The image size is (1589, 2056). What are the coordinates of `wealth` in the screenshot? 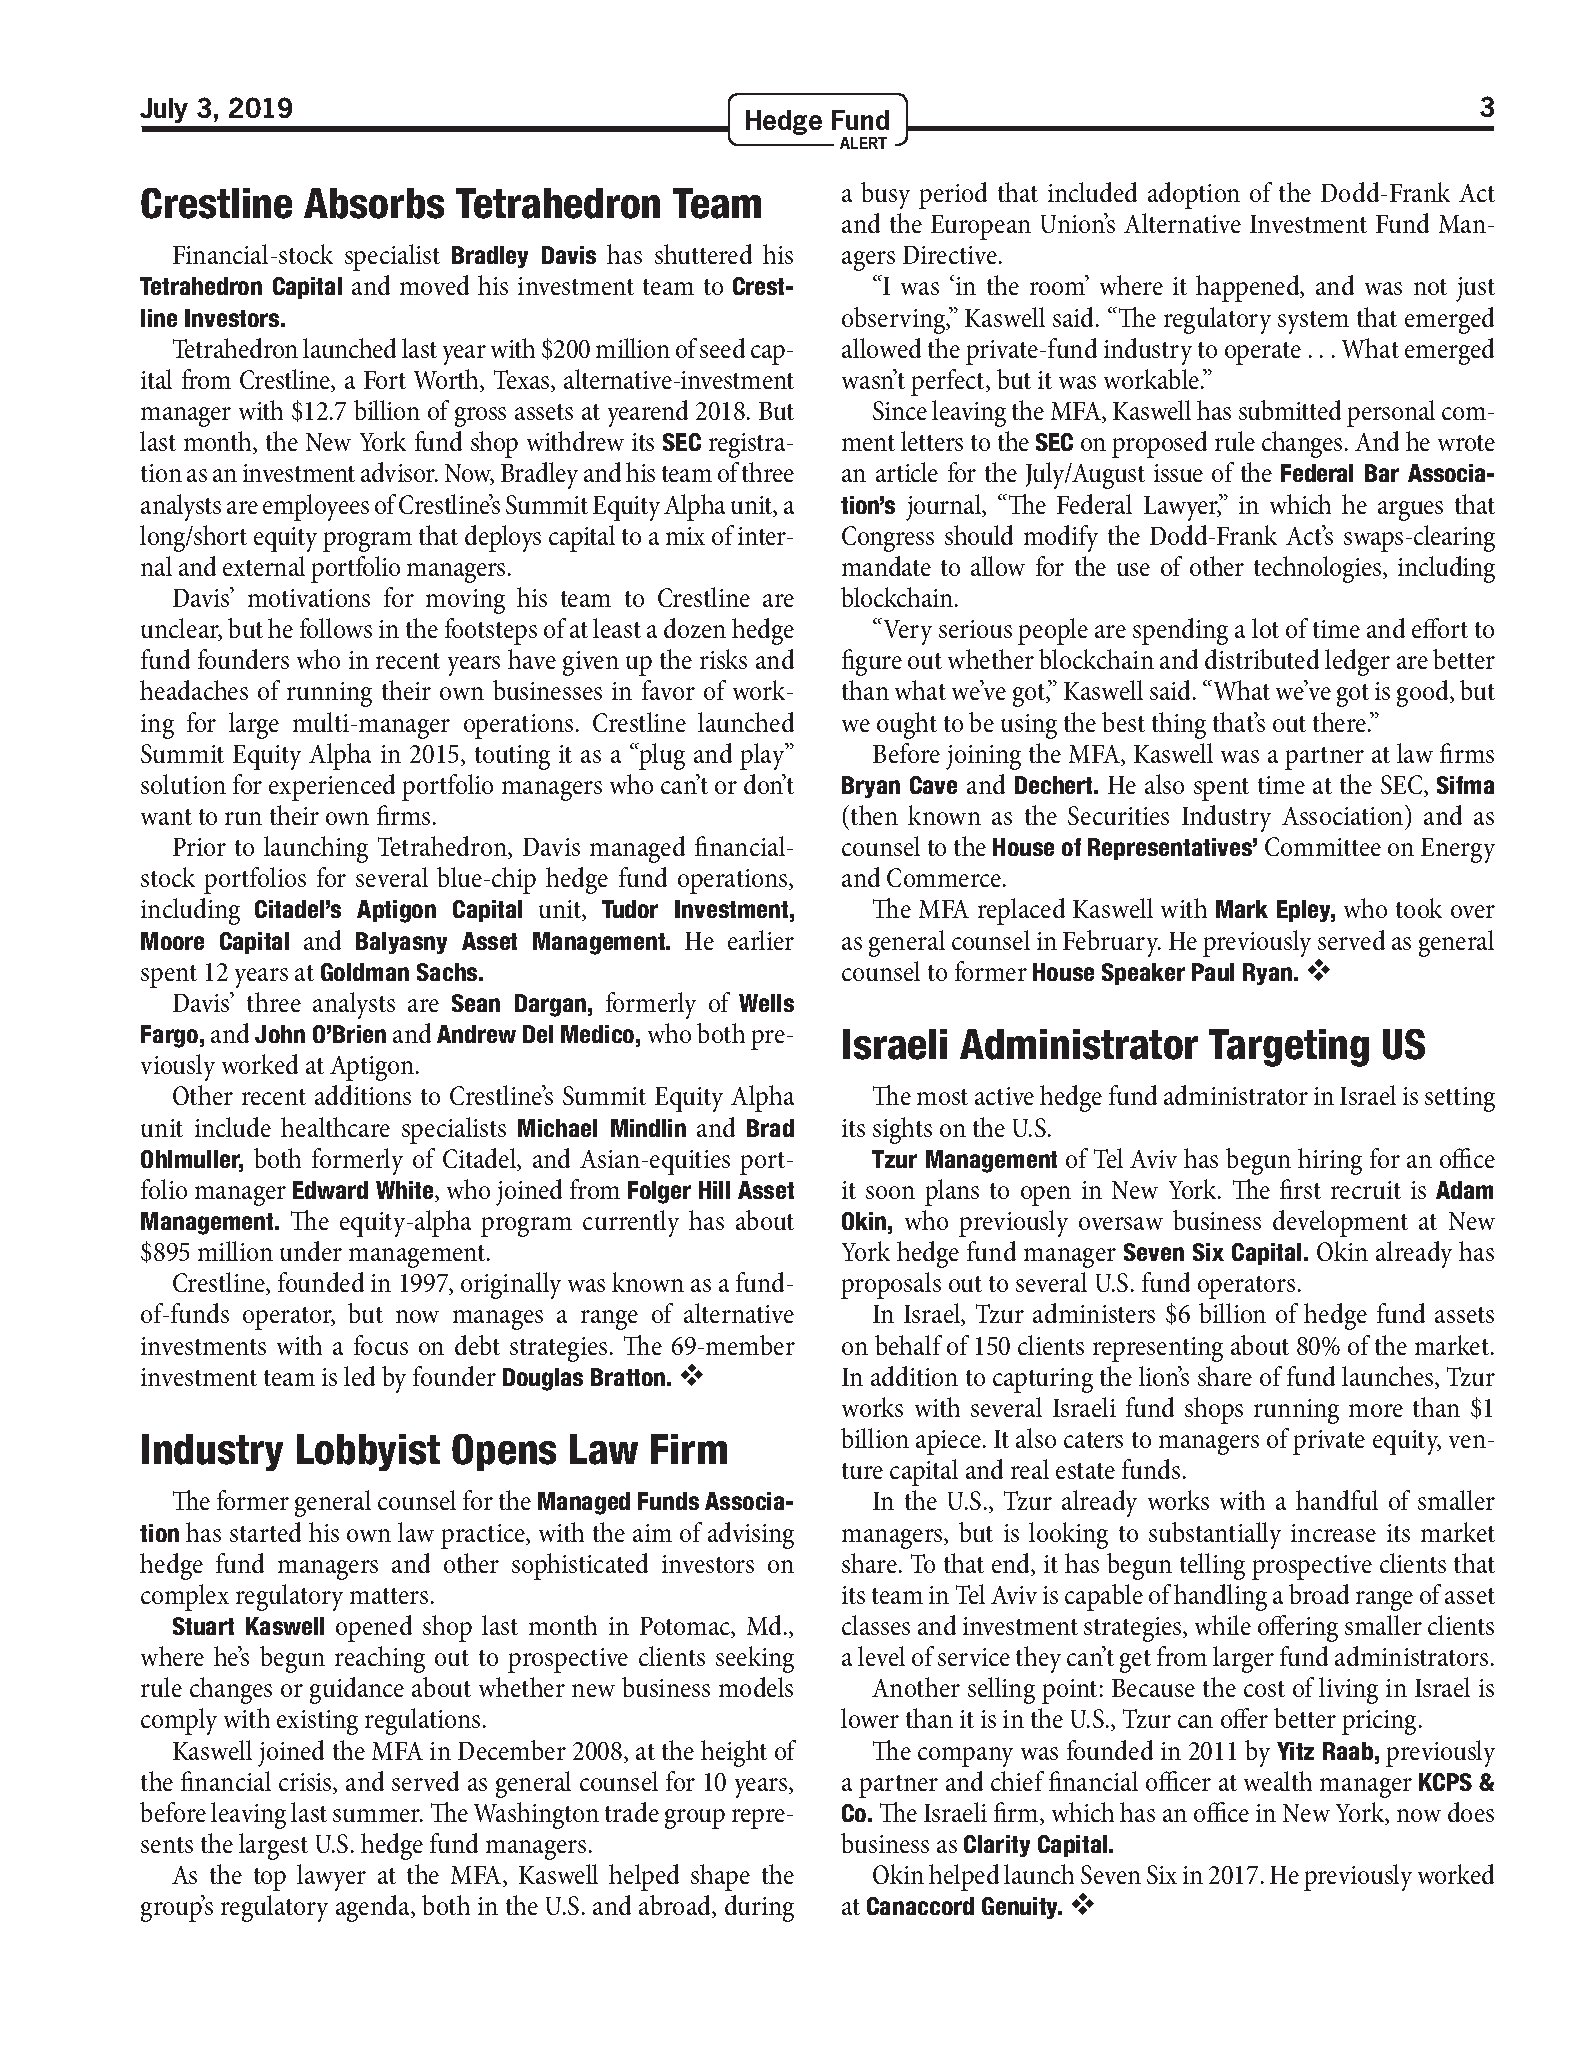 It's located at (1278, 1781).
